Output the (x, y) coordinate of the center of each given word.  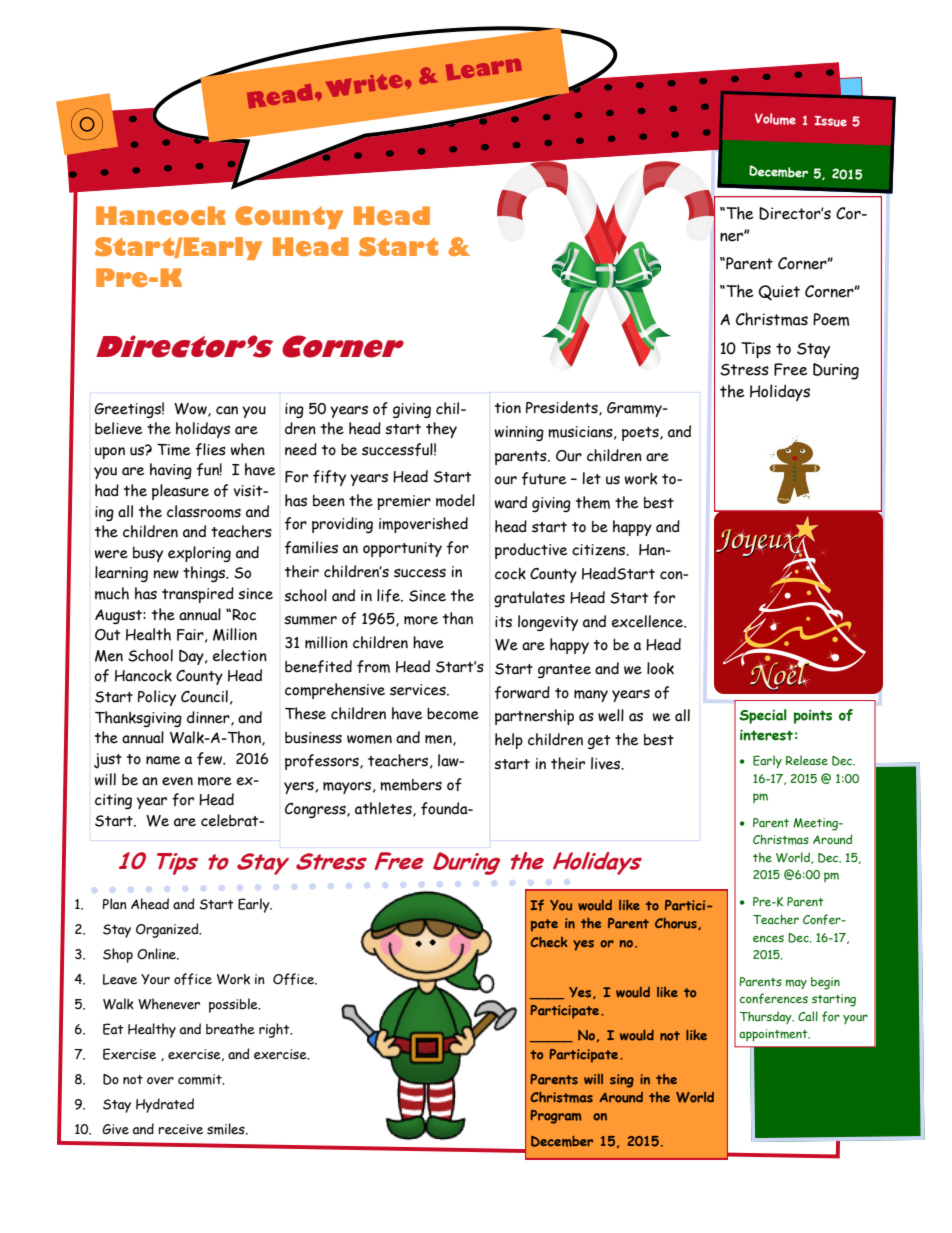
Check (549, 942)
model (455, 500)
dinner (209, 718)
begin (825, 983)
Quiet (779, 293)
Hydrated (165, 1105)
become (453, 714)
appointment (774, 1035)
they (441, 430)
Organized (168, 930)
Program (556, 1117)
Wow (191, 410)
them (593, 502)
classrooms (204, 511)
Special (763, 716)
